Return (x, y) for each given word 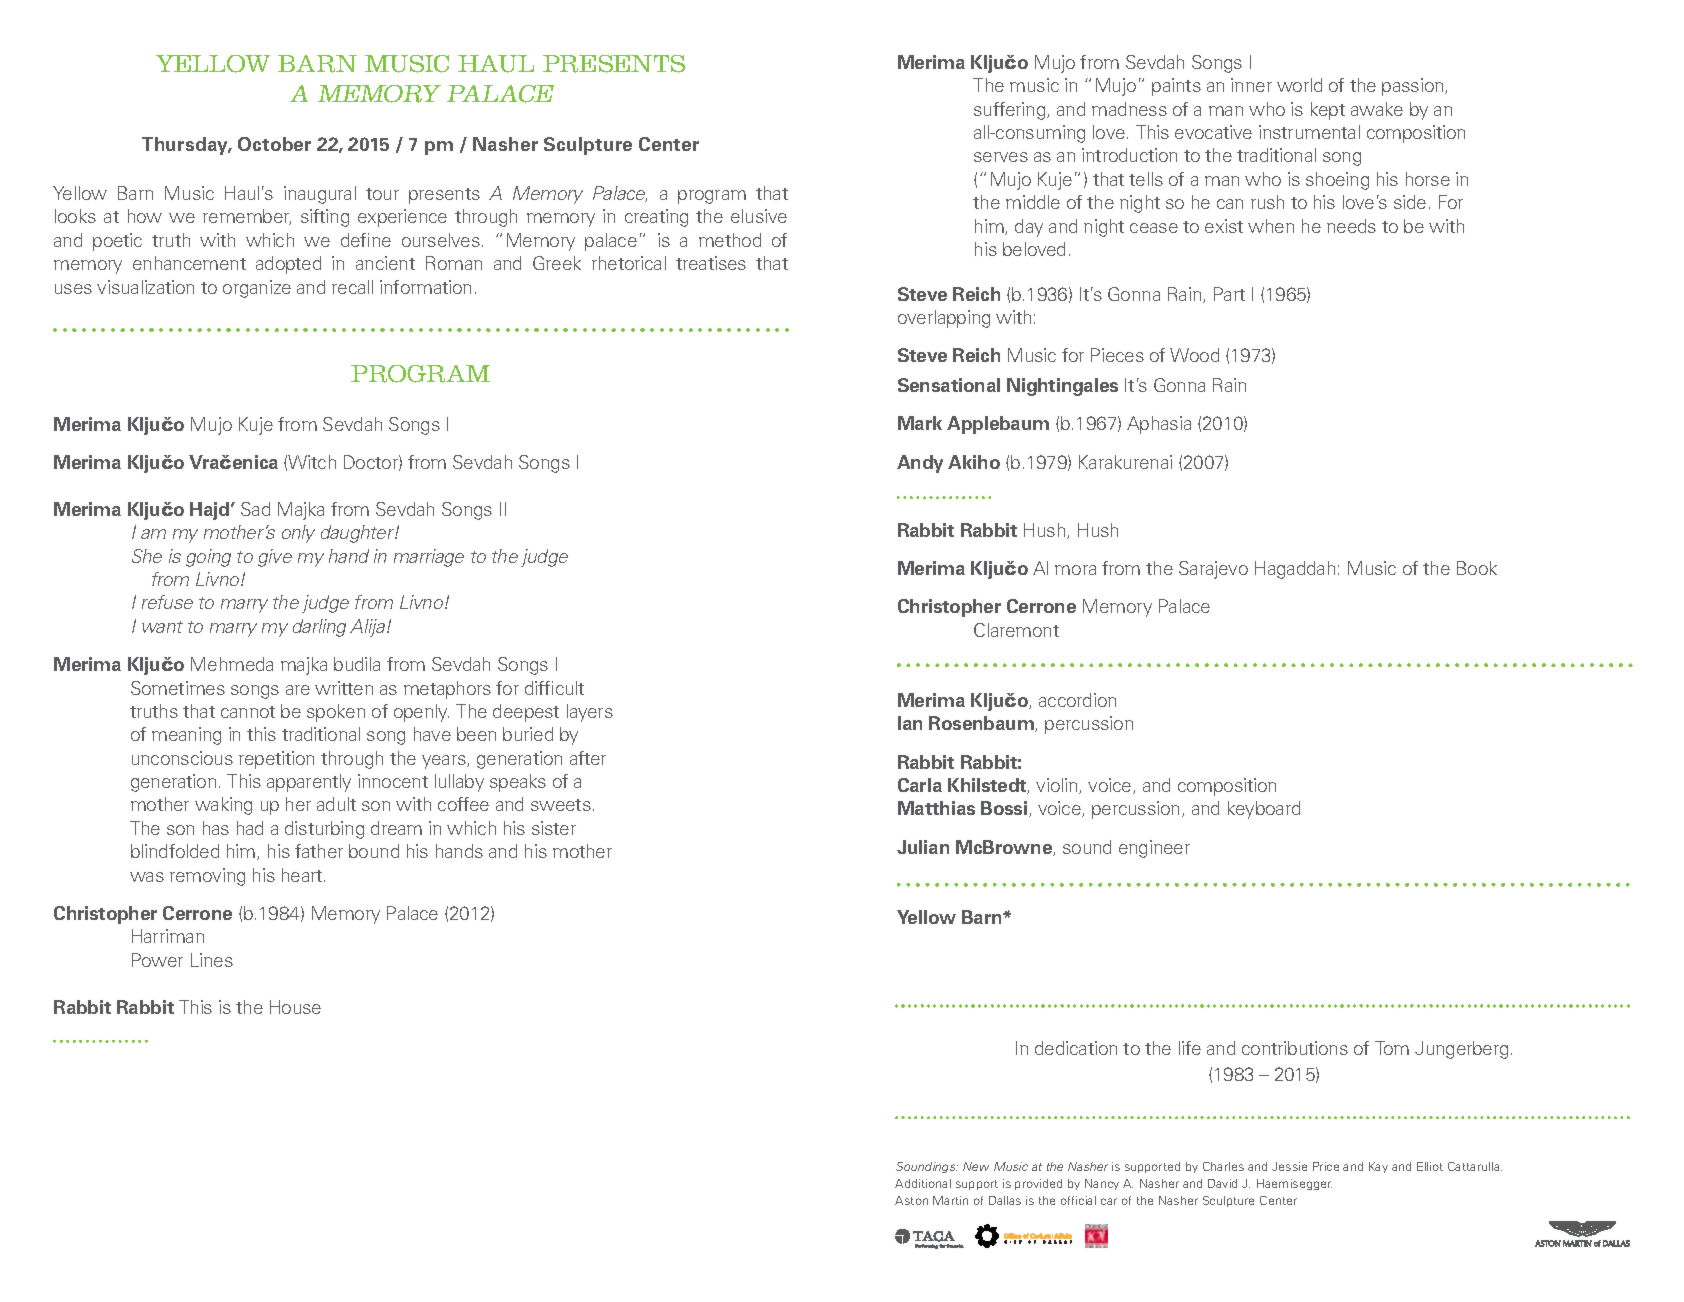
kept (1328, 111)
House (295, 1007)
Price (1326, 1166)
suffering (1011, 111)
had (250, 828)
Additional (923, 1183)
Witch (312, 462)
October (274, 144)
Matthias (936, 808)
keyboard (1264, 810)
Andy (920, 464)
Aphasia (1159, 425)
